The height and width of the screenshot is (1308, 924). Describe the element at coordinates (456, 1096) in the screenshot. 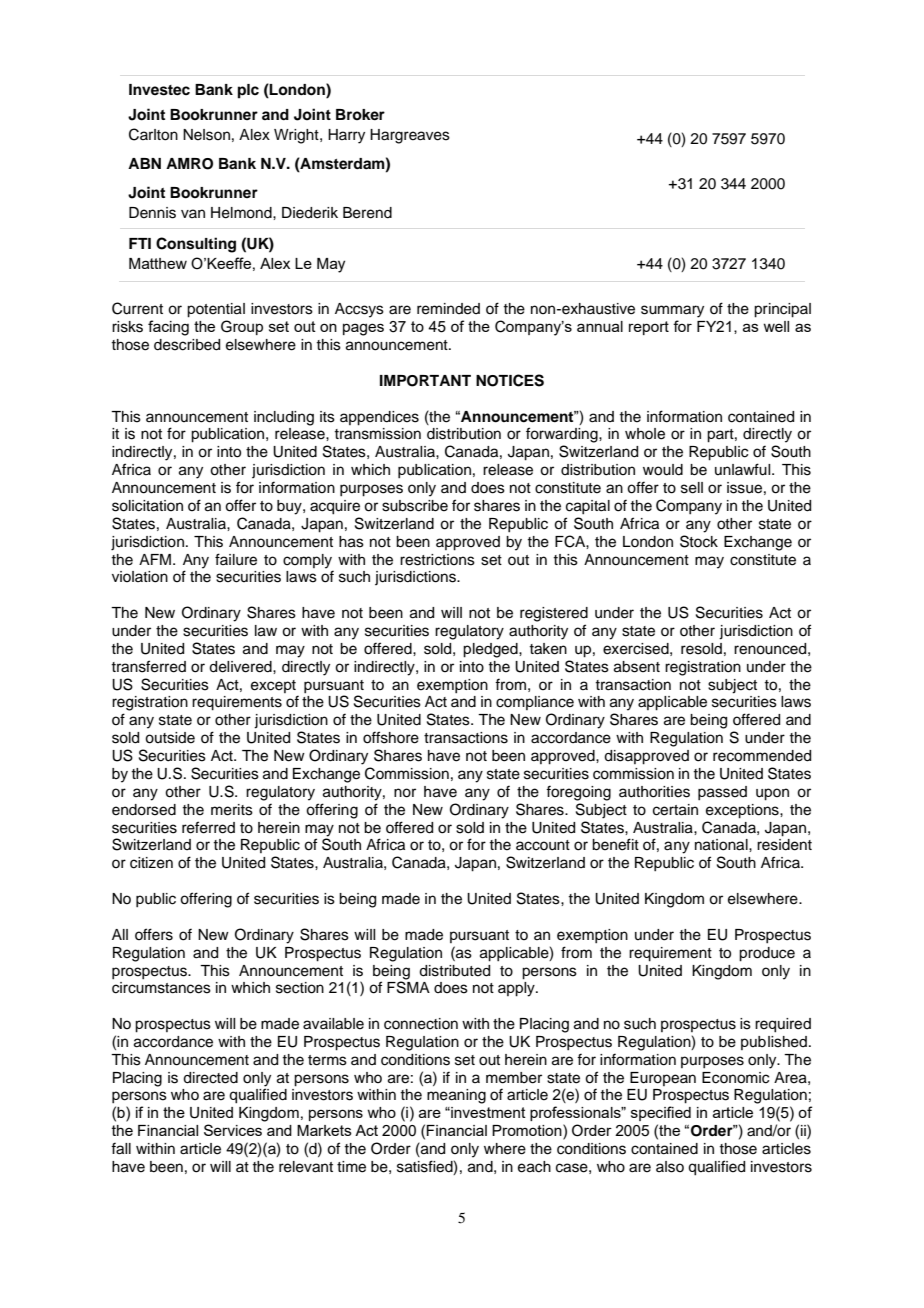

I see `meaning` at that location.
